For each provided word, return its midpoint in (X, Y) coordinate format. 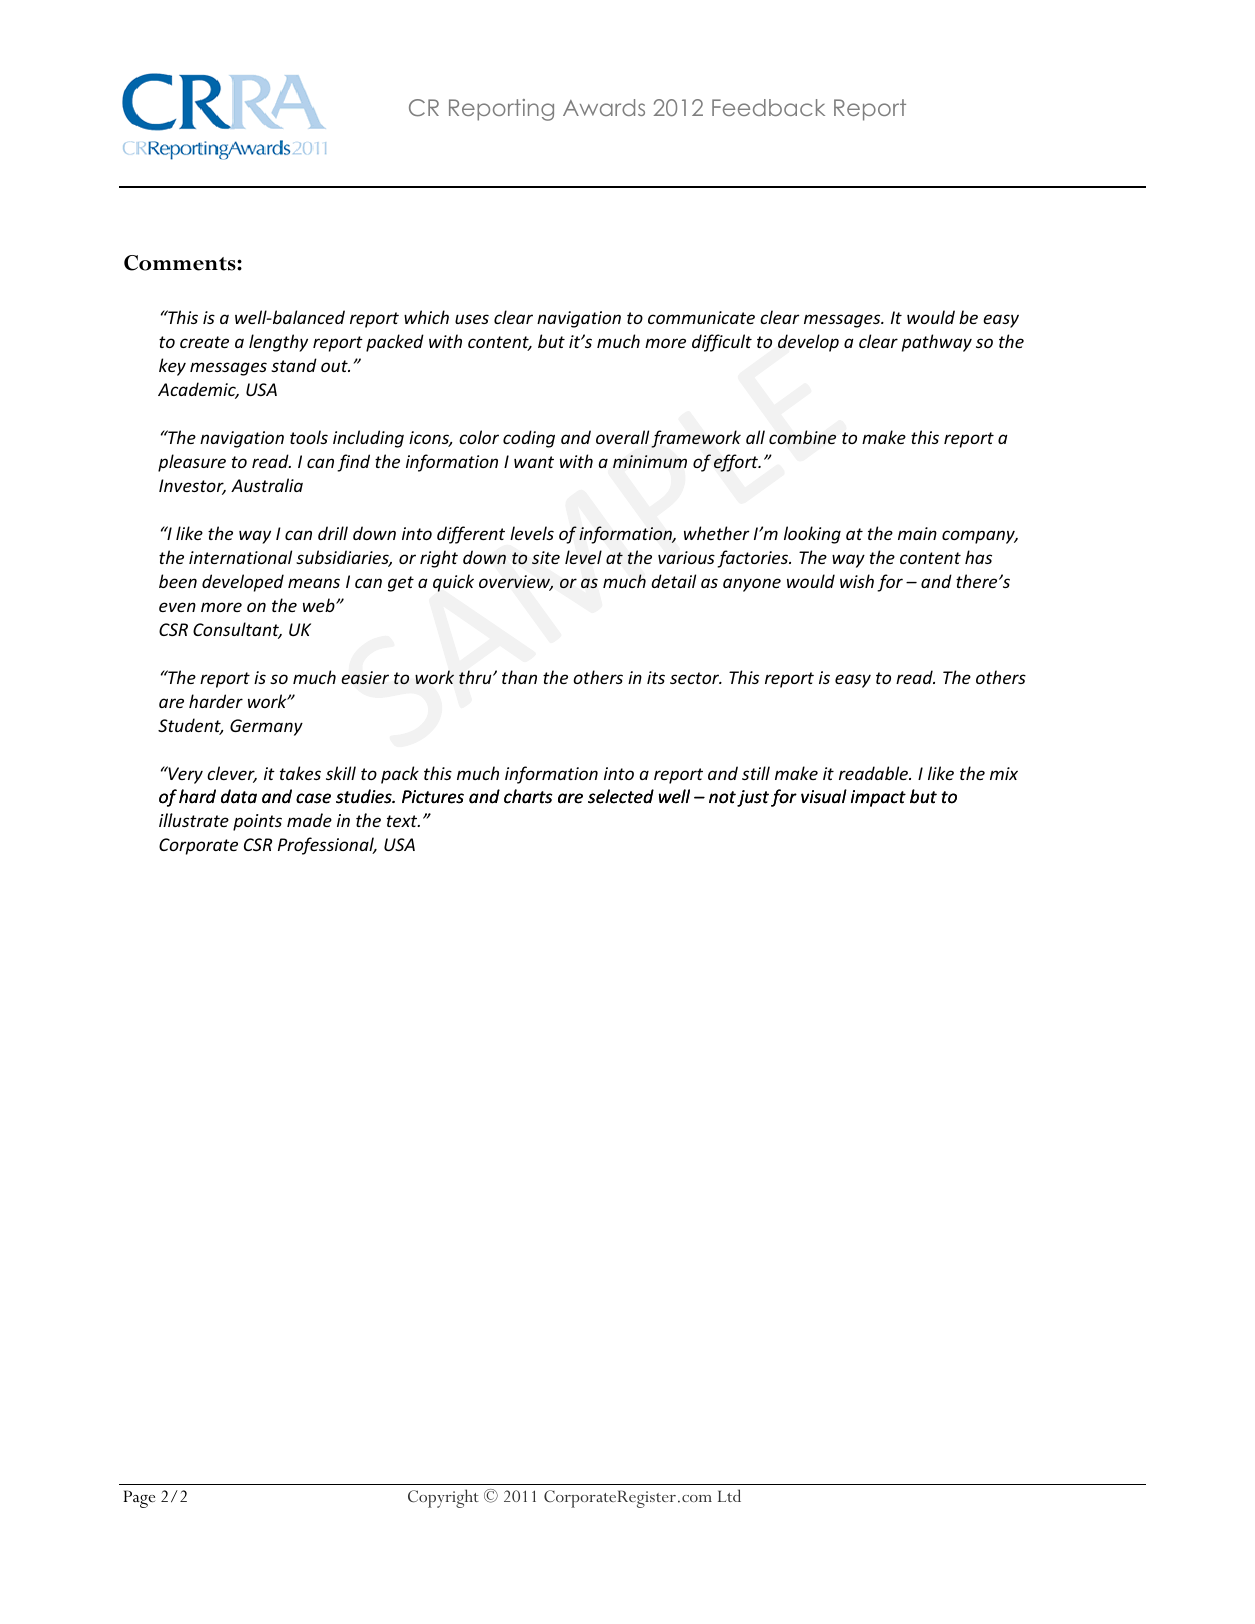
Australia (267, 485)
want (534, 462)
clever (232, 774)
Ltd (729, 1495)
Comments (181, 263)
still (756, 773)
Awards (604, 107)
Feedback (768, 107)
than (519, 677)
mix (1004, 773)
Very (184, 775)
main (917, 533)
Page (139, 1499)
